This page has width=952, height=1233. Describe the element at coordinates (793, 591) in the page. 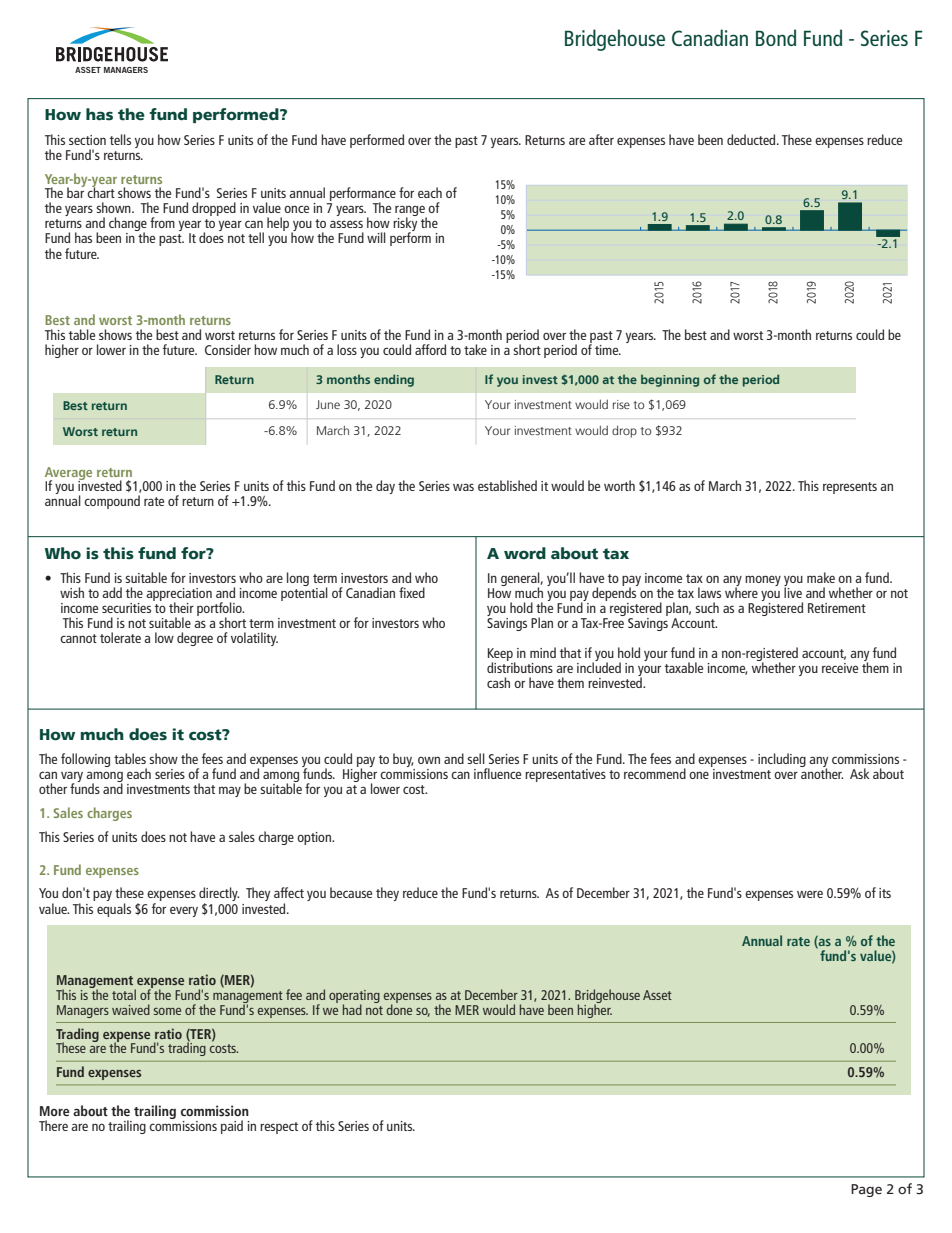

I see `live` at that location.
